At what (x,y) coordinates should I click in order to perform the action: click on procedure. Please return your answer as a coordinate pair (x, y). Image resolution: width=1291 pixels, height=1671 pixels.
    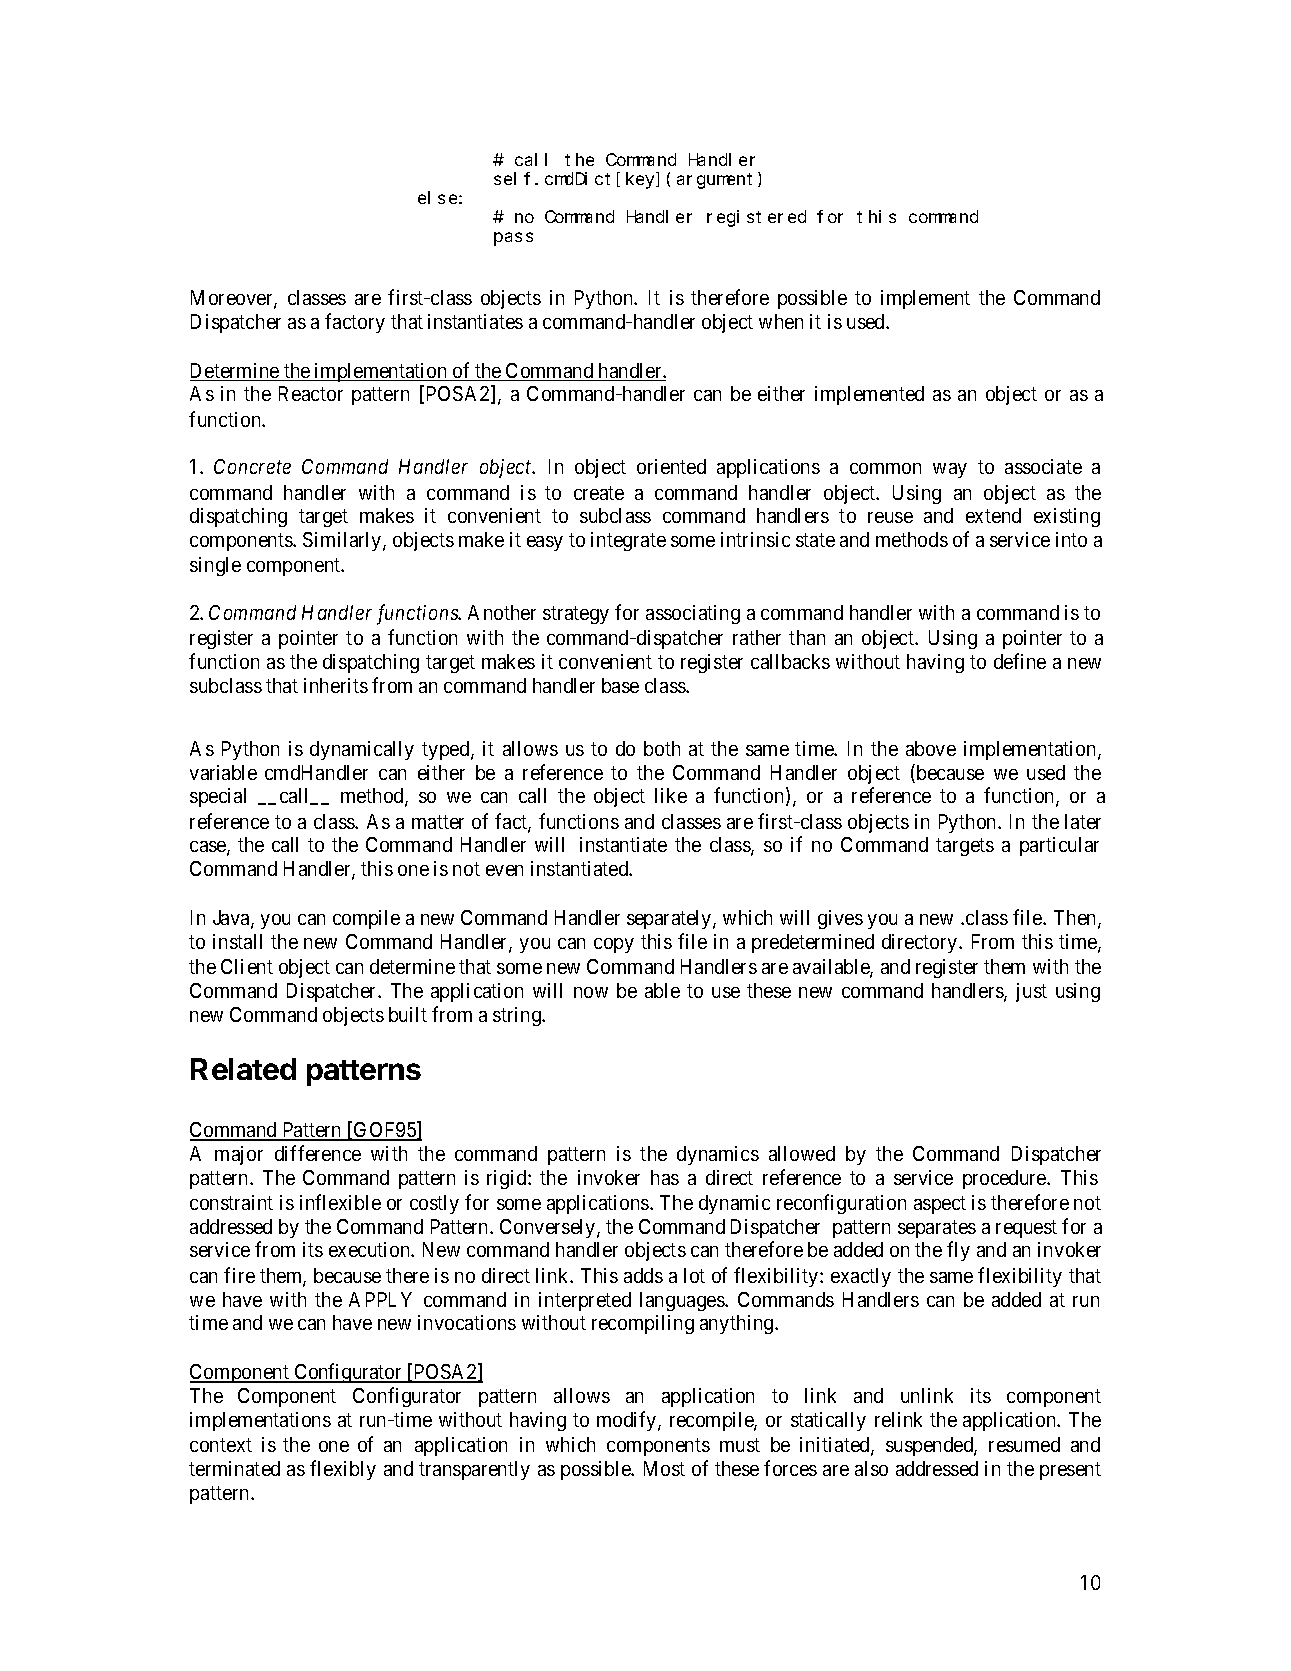
    Looking at the image, I should click on (1005, 1179).
